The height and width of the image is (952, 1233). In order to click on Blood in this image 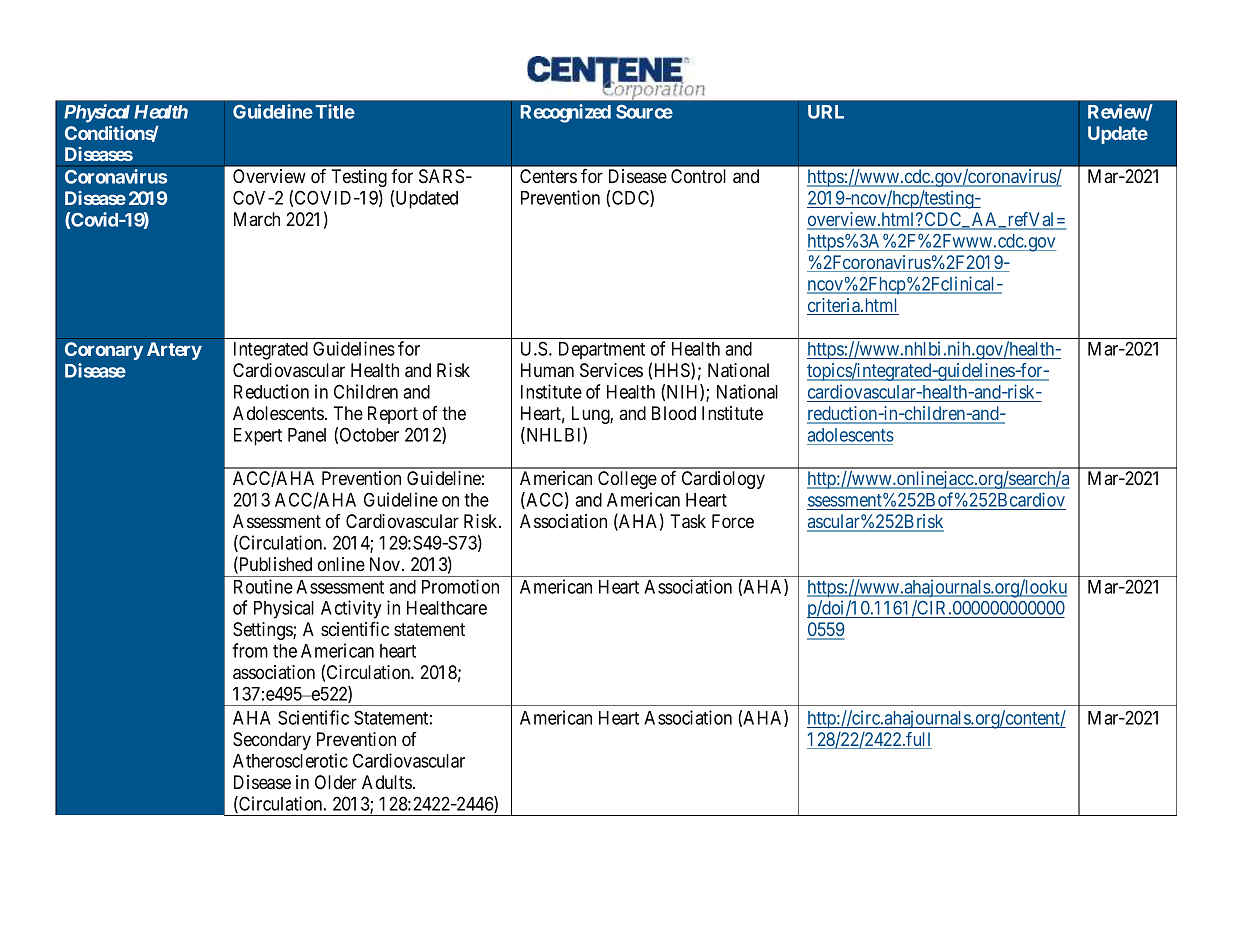, I will do `click(674, 413)`.
